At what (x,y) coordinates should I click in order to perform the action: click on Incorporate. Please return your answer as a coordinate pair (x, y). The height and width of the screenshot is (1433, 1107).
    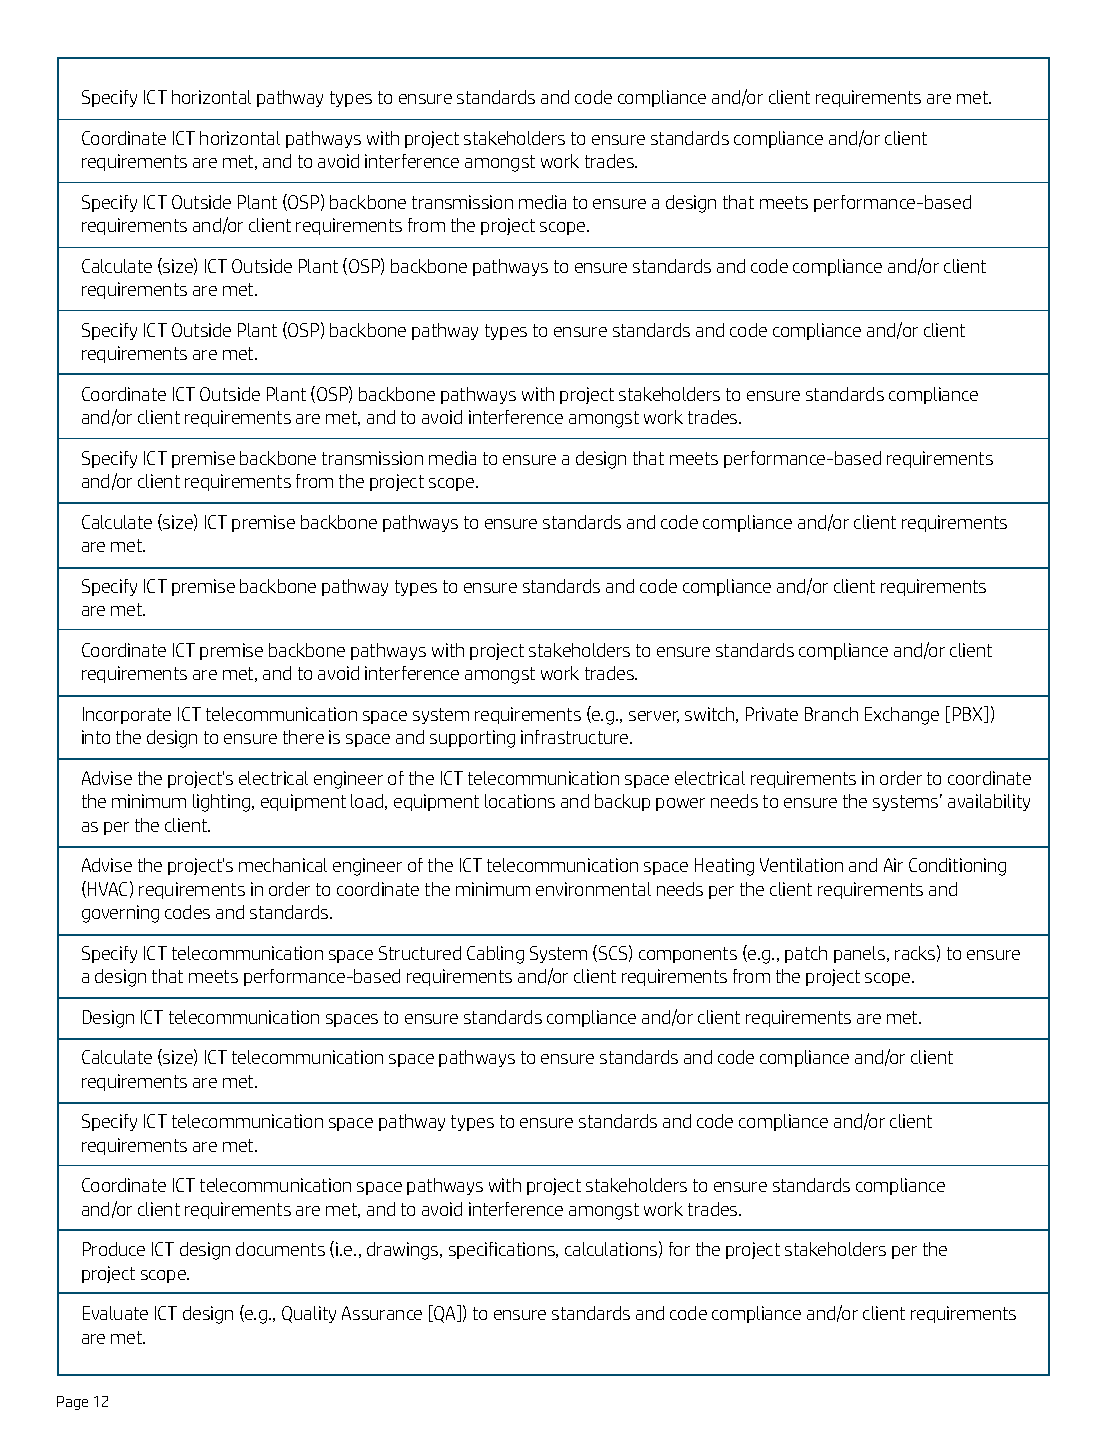
    Looking at the image, I should click on (127, 715).
